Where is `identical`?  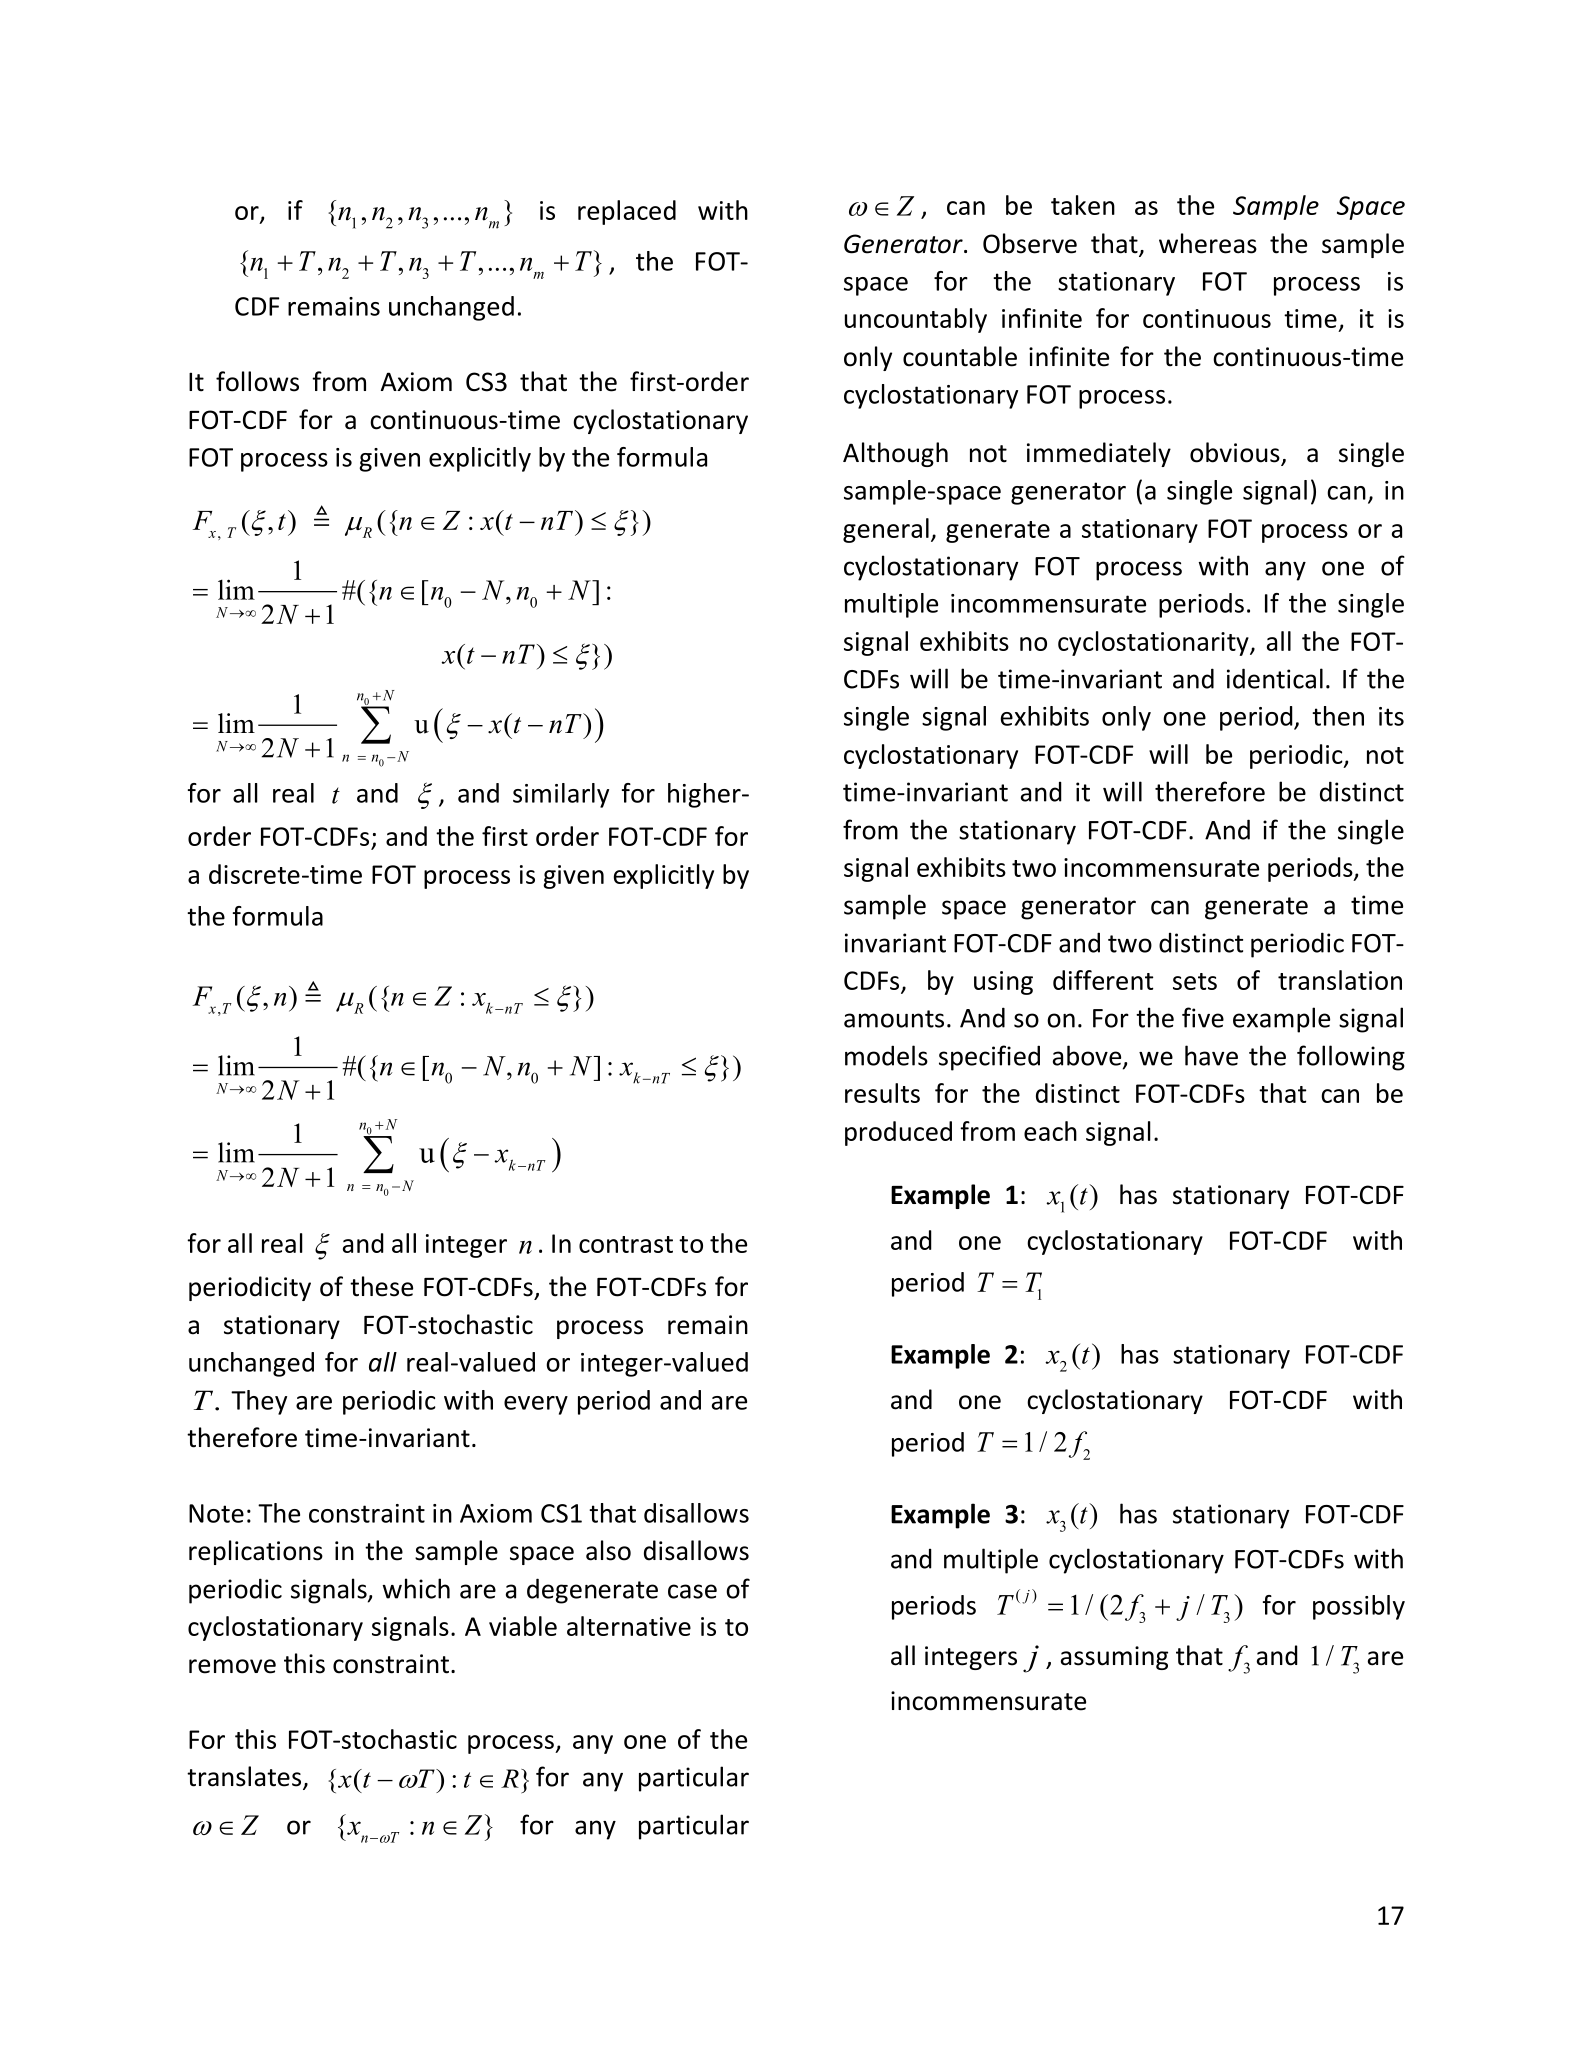 identical is located at coordinates (1275, 678).
